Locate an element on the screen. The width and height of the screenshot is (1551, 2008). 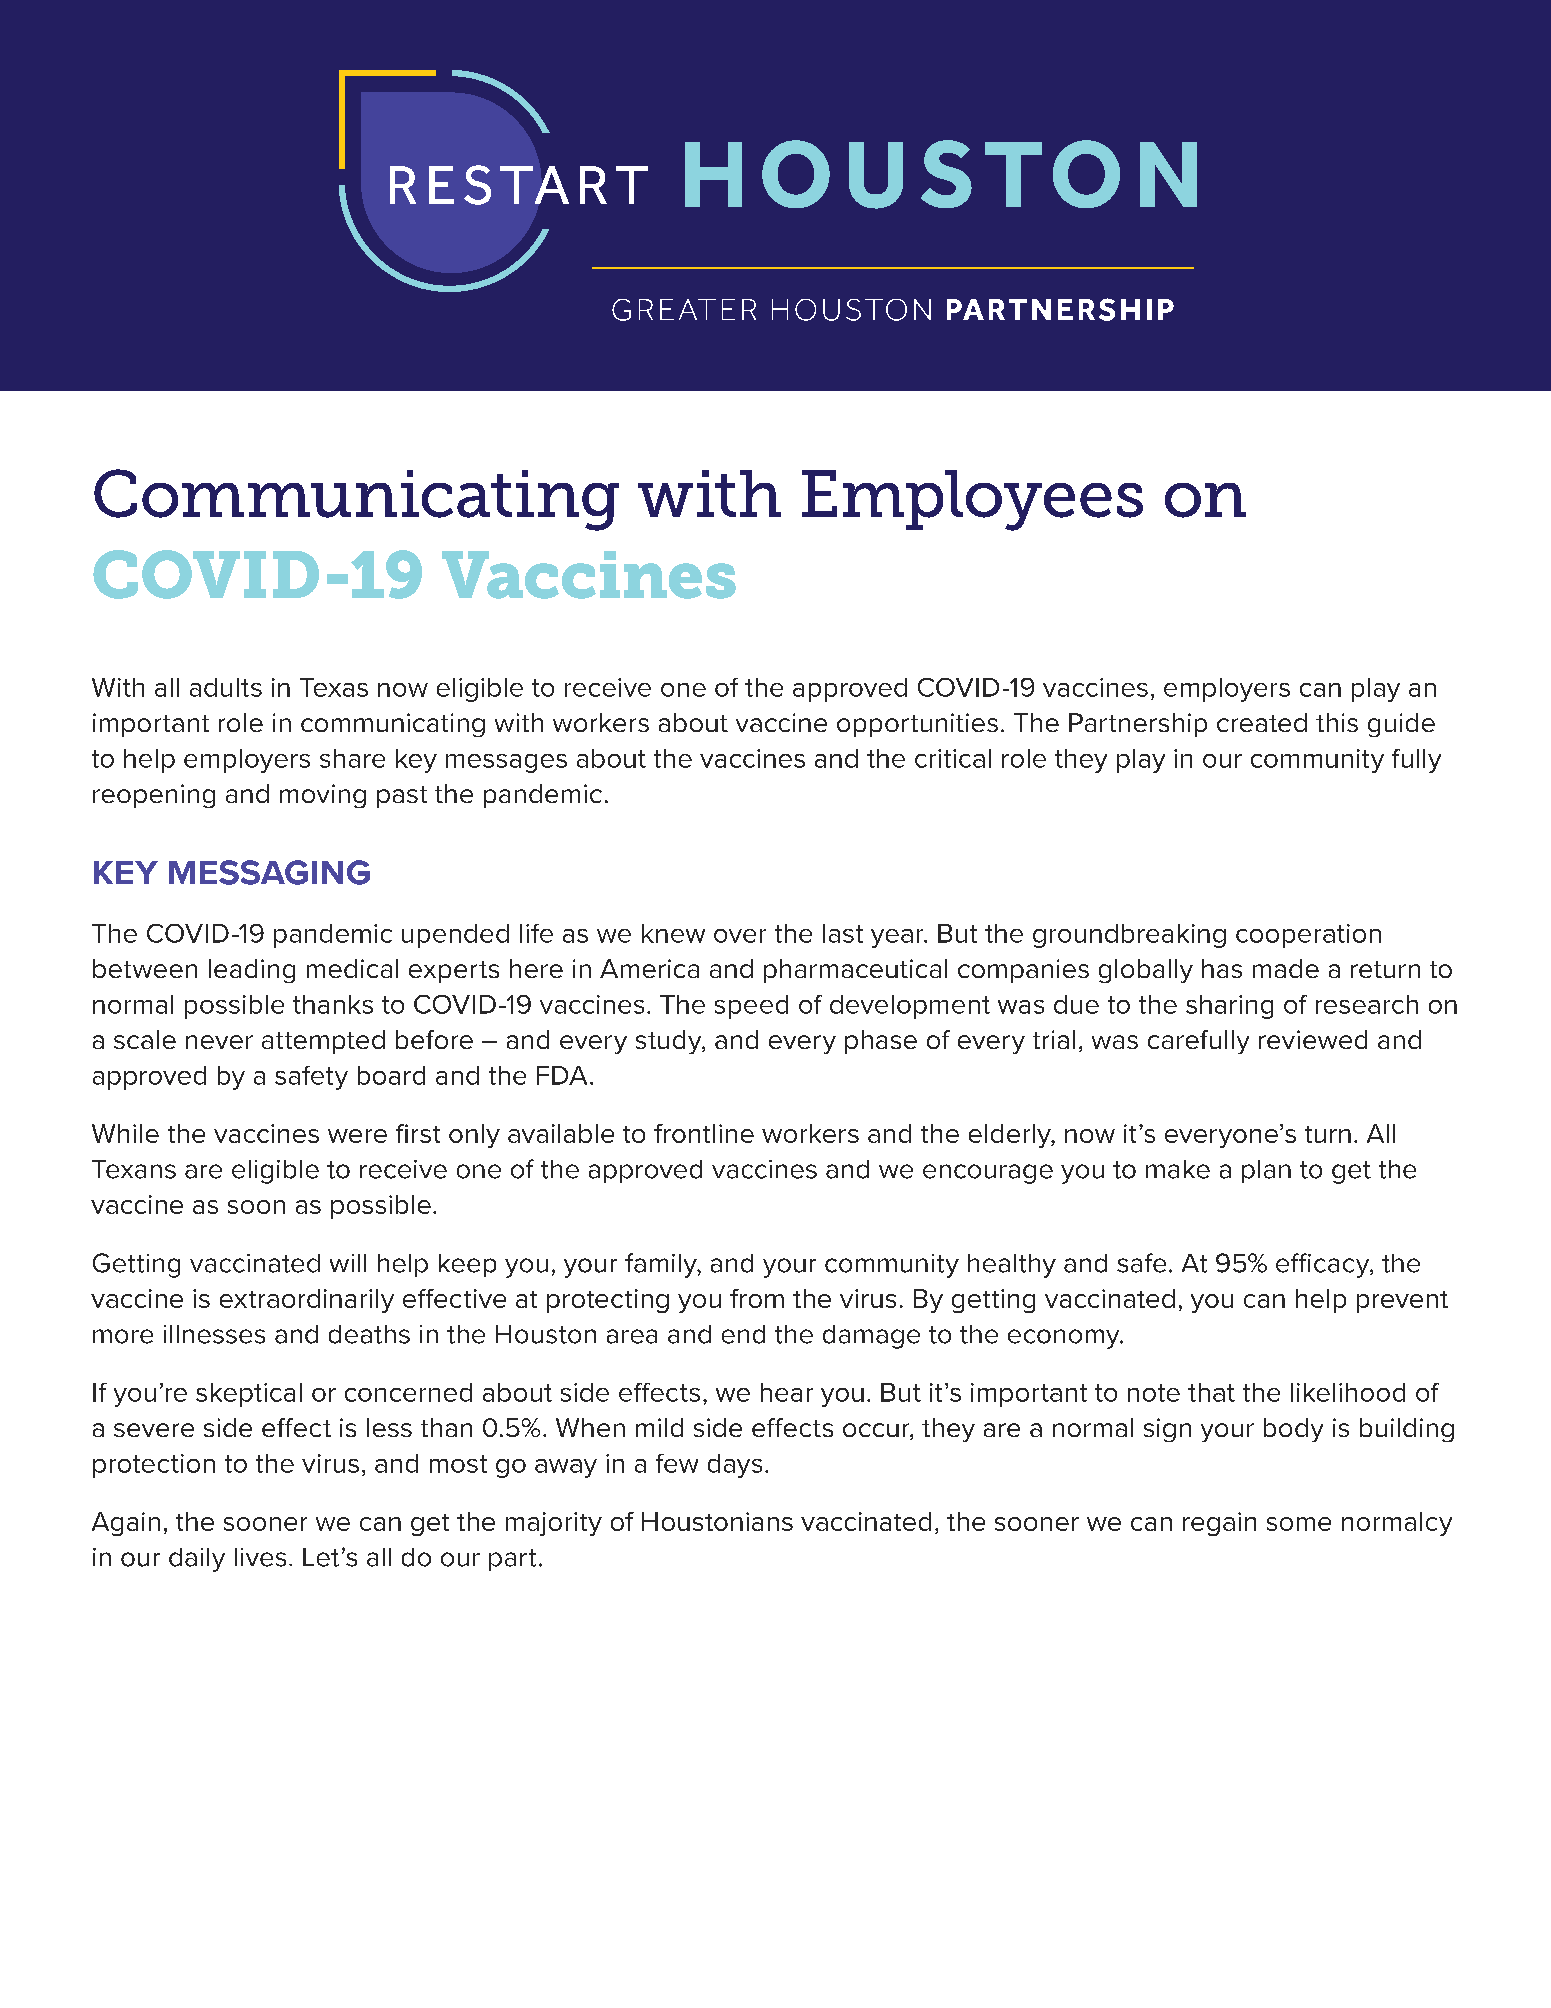
that is located at coordinates (1211, 1392).
